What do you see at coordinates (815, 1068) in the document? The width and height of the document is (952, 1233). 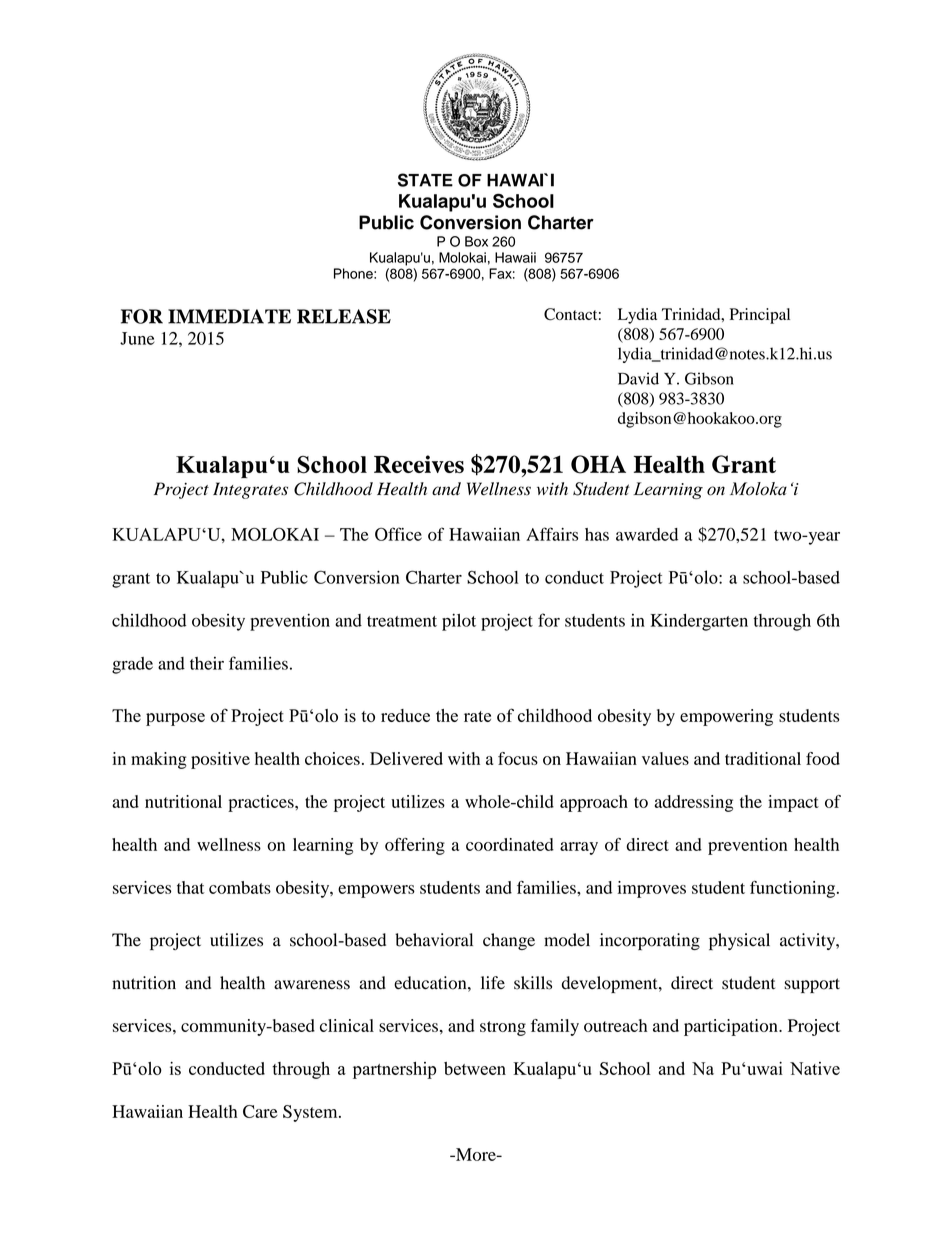 I see `Native` at bounding box center [815, 1068].
